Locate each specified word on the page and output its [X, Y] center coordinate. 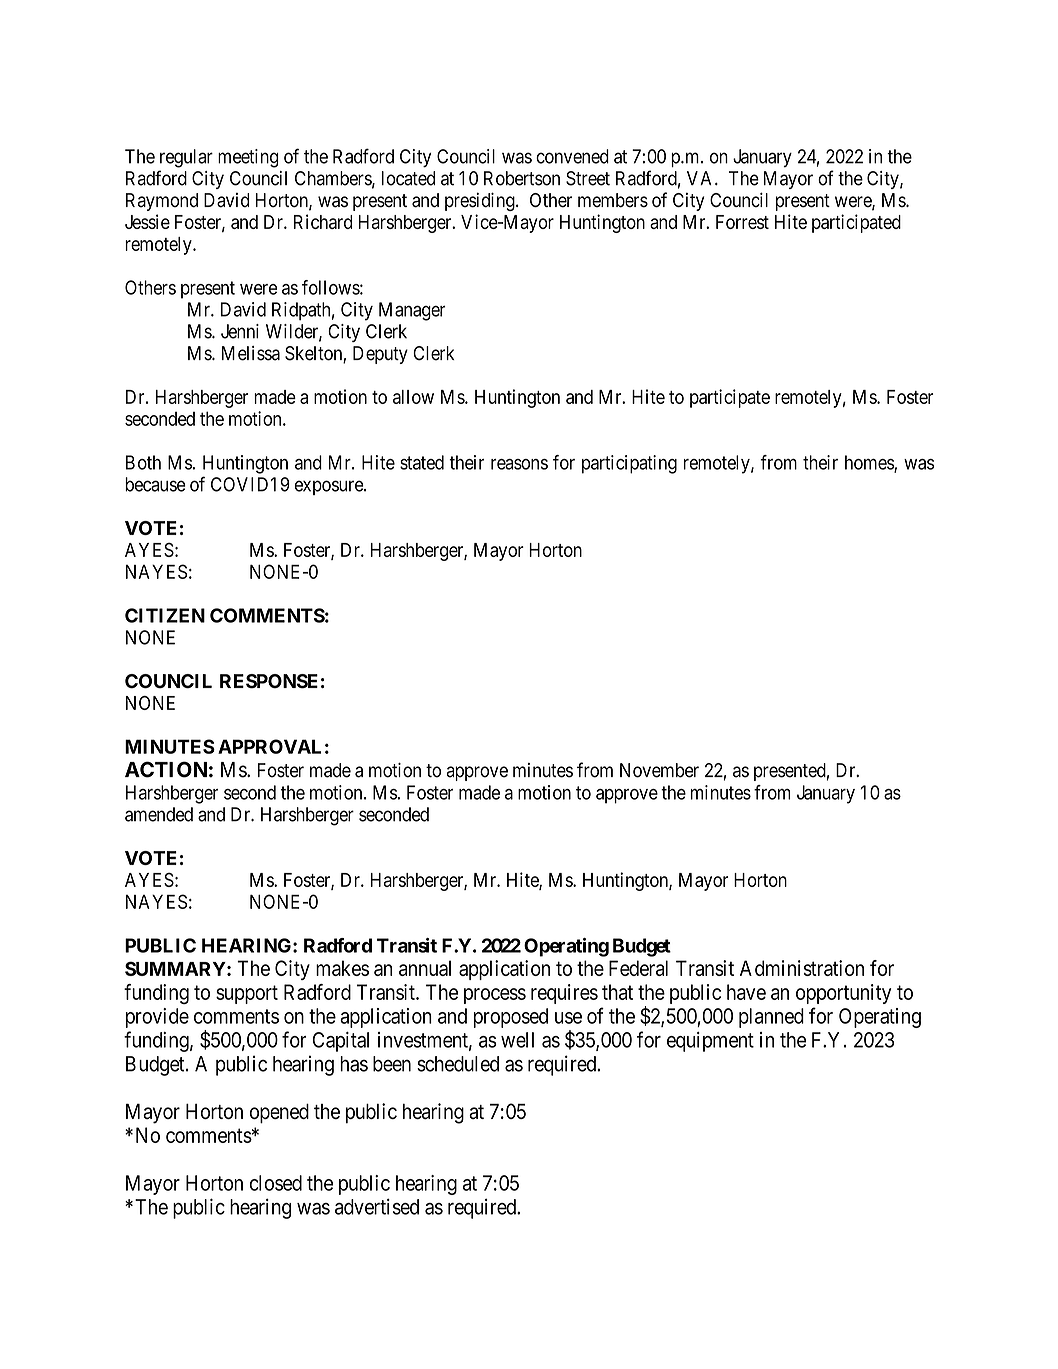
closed [276, 1183]
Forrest [742, 222]
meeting [248, 158]
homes [870, 463]
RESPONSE [269, 681]
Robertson [522, 178]
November [659, 770]
